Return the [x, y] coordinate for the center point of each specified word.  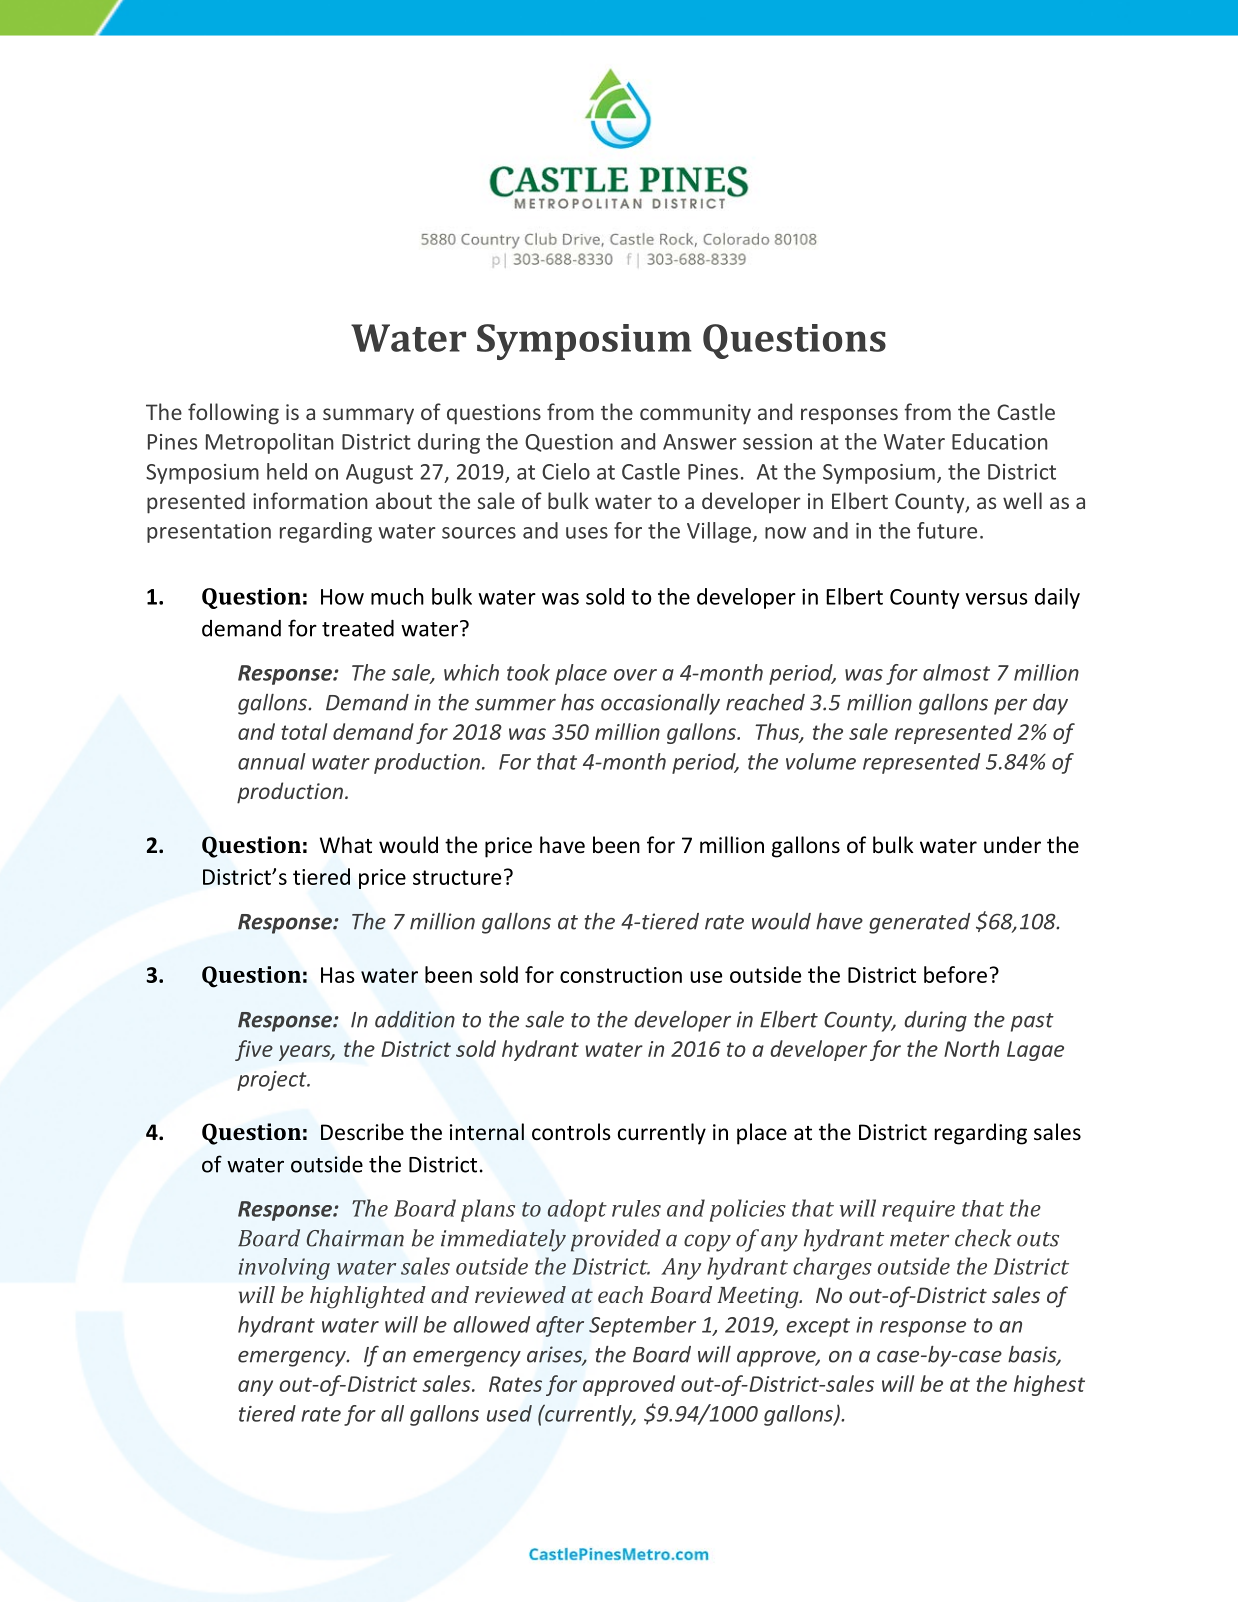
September [642, 1326]
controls [571, 1132]
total [304, 731]
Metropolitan [269, 443]
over [635, 675]
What [346, 844]
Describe [362, 1132]
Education [999, 441]
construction [621, 975]
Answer [700, 442]
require [918, 1211]
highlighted [368, 1297]
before [955, 974]
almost [956, 672]
